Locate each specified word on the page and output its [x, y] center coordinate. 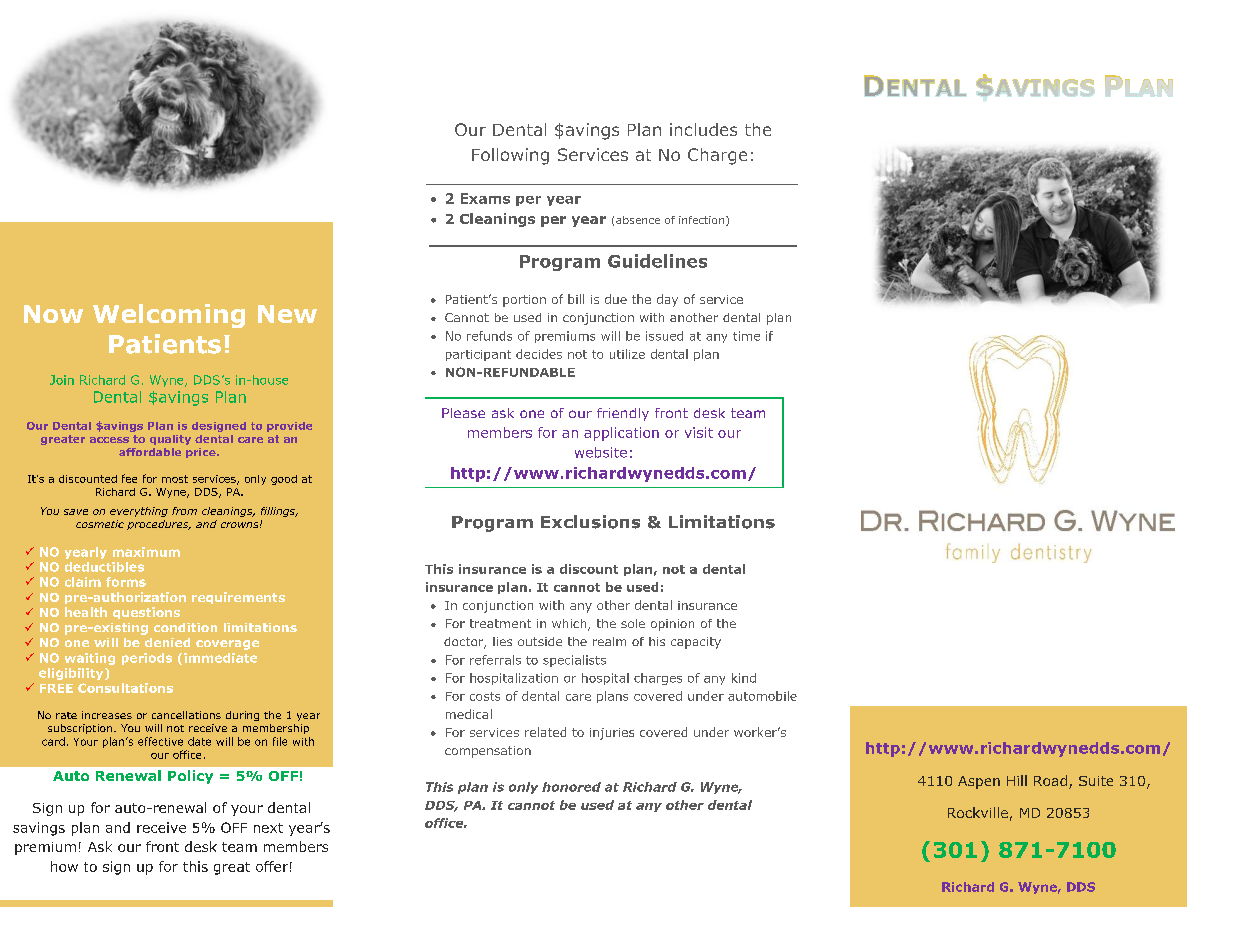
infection [703, 221]
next [268, 828]
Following [510, 156]
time [746, 336]
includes [703, 129]
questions [146, 613]
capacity [696, 643]
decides [539, 354]
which [570, 625]
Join [62, 380]
